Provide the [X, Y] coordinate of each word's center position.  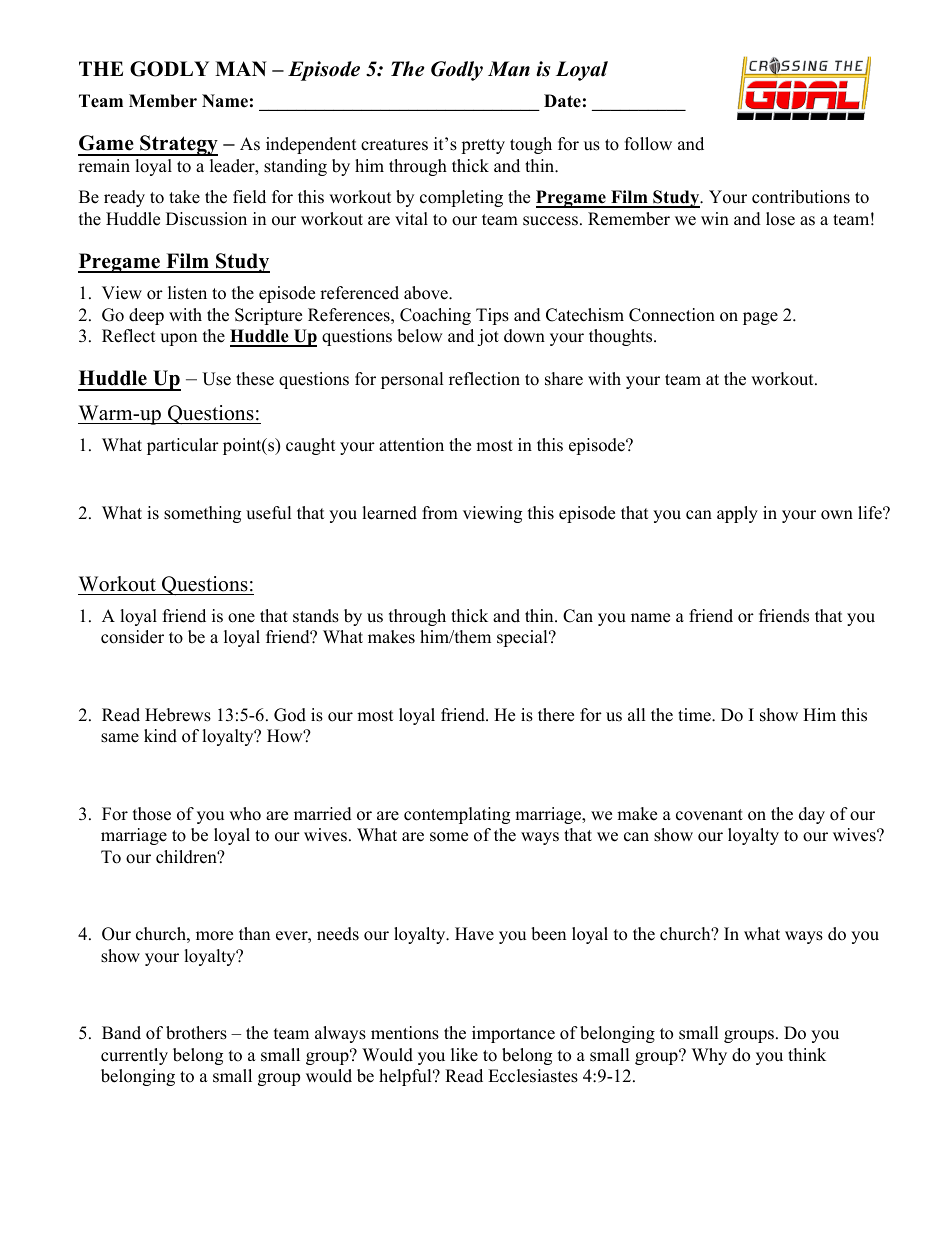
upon [178, 339]
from [440, 513]
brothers [196, 1033]
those [152, 814]
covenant [709, 815]
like [464, 1055]
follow [648, 144]
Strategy [178, 145]
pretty [483, 146]
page [760, 318]
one [241, 618]
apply [737, 514]
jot [488, 337]
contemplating [457, 815]
